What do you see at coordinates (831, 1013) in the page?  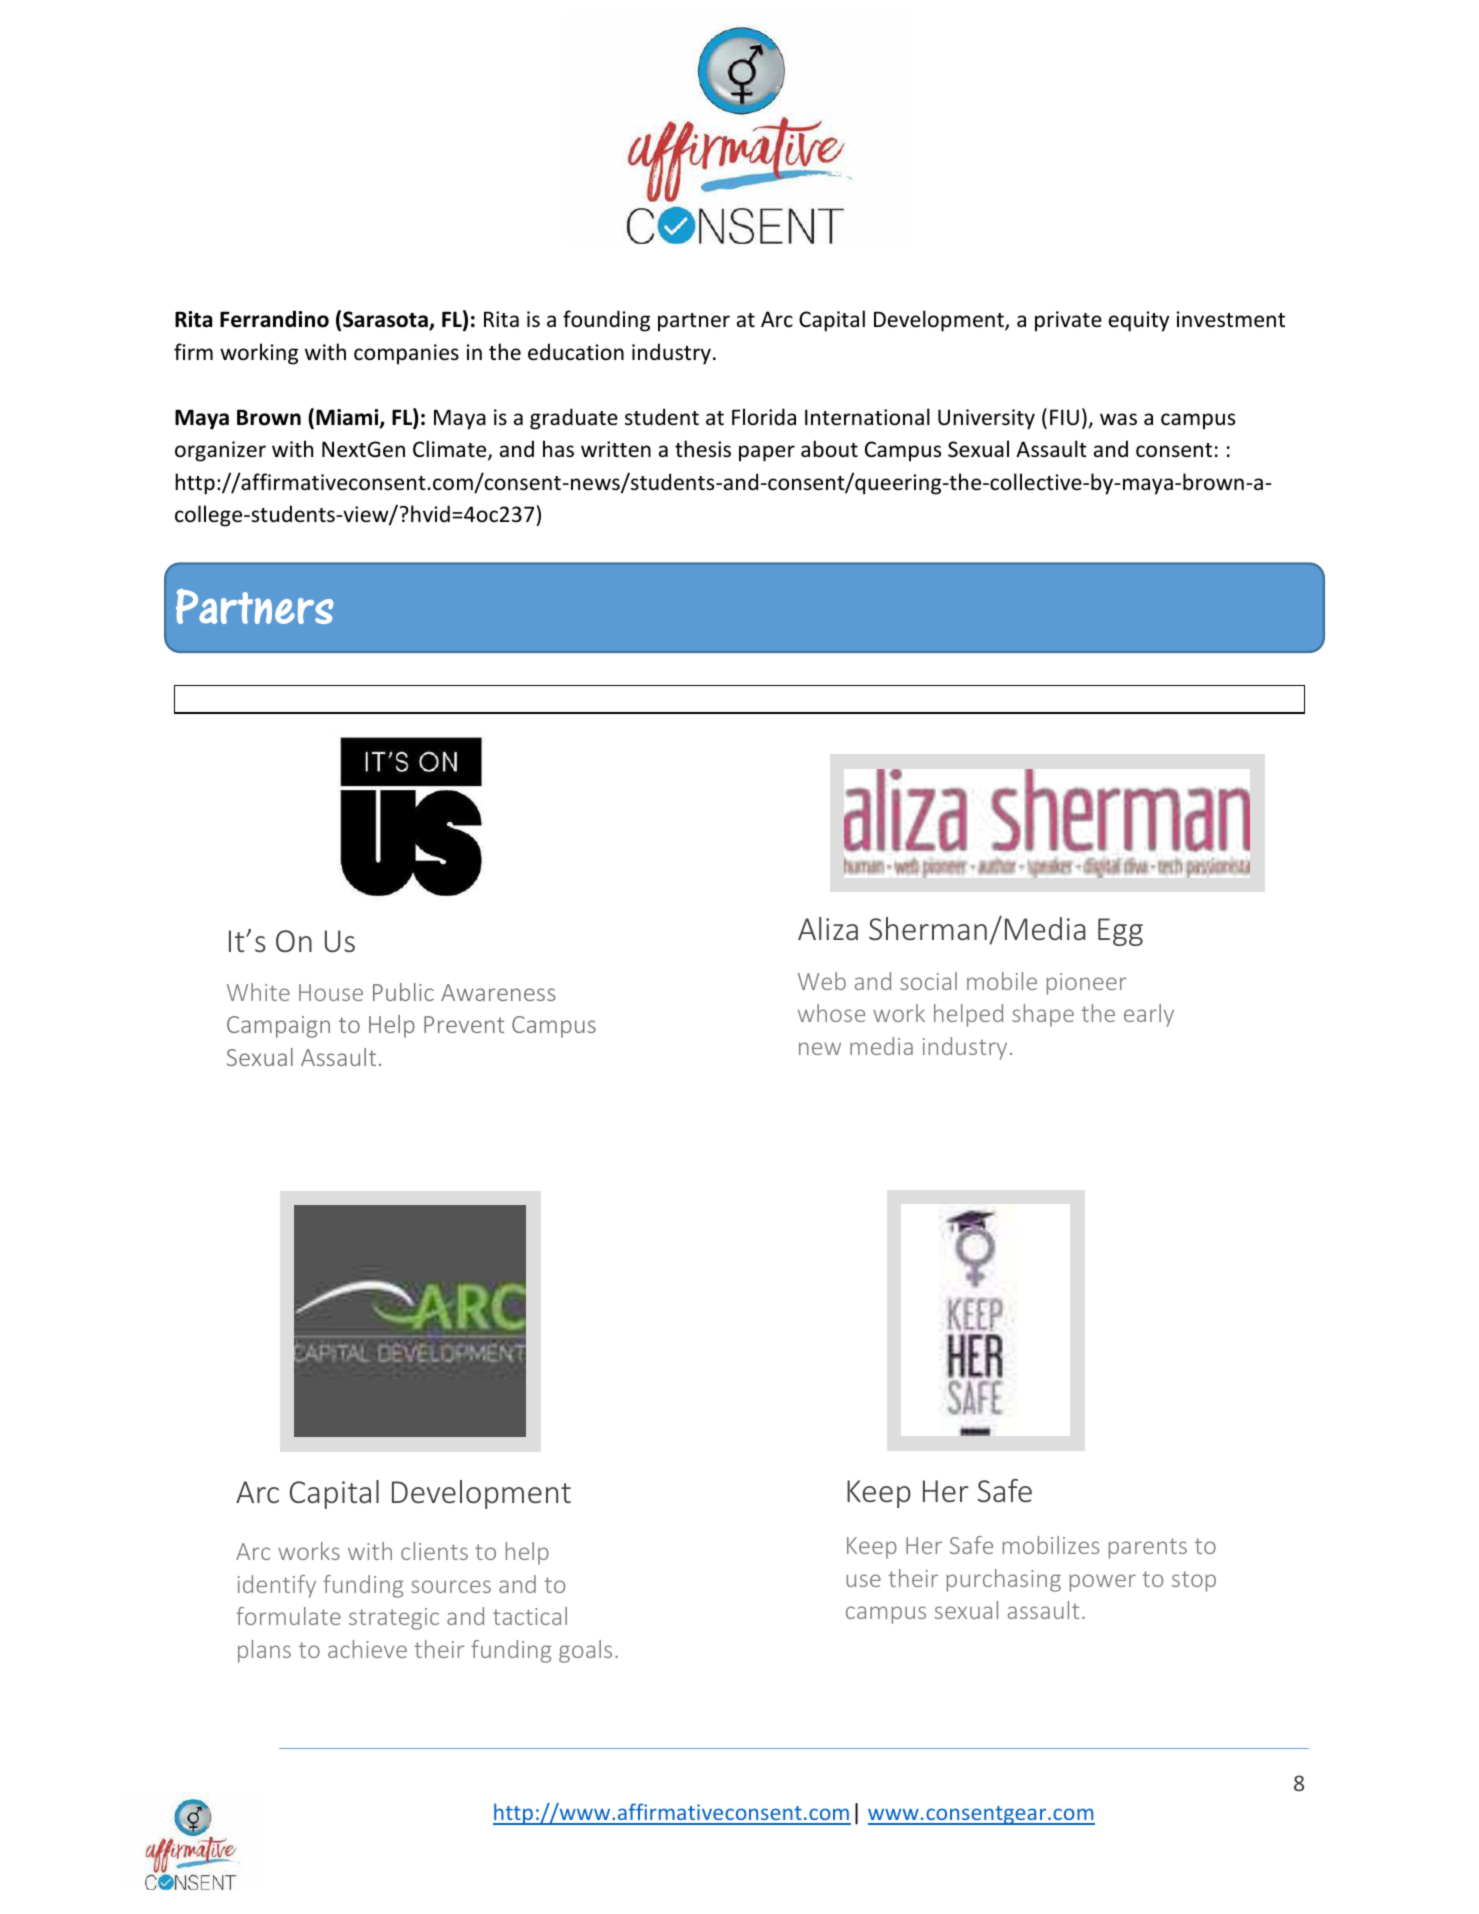 I see `whose` at bounding box center [831, 1013].
